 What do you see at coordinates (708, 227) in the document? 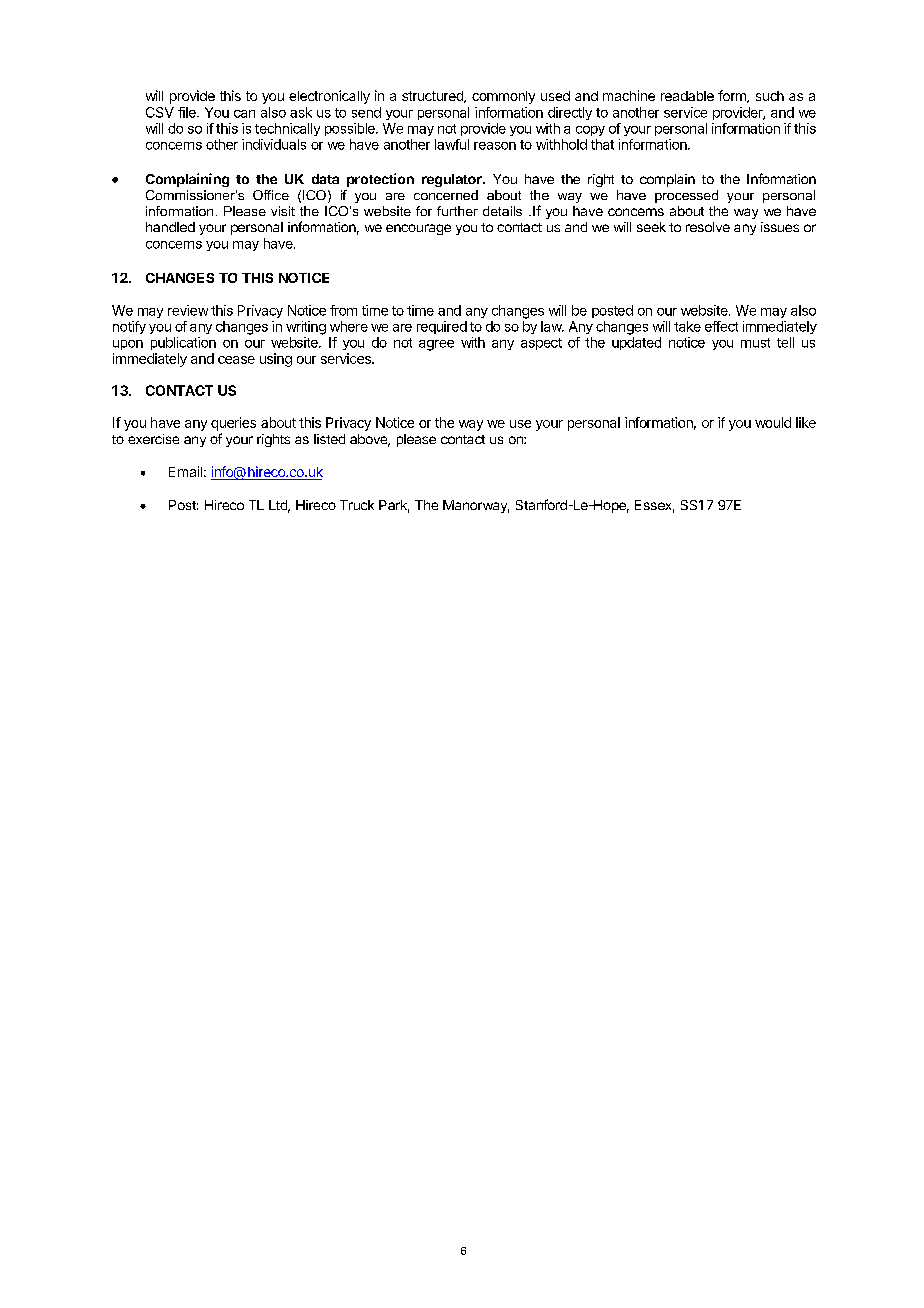
I see `resolve` at bounding box center [708, 227].
